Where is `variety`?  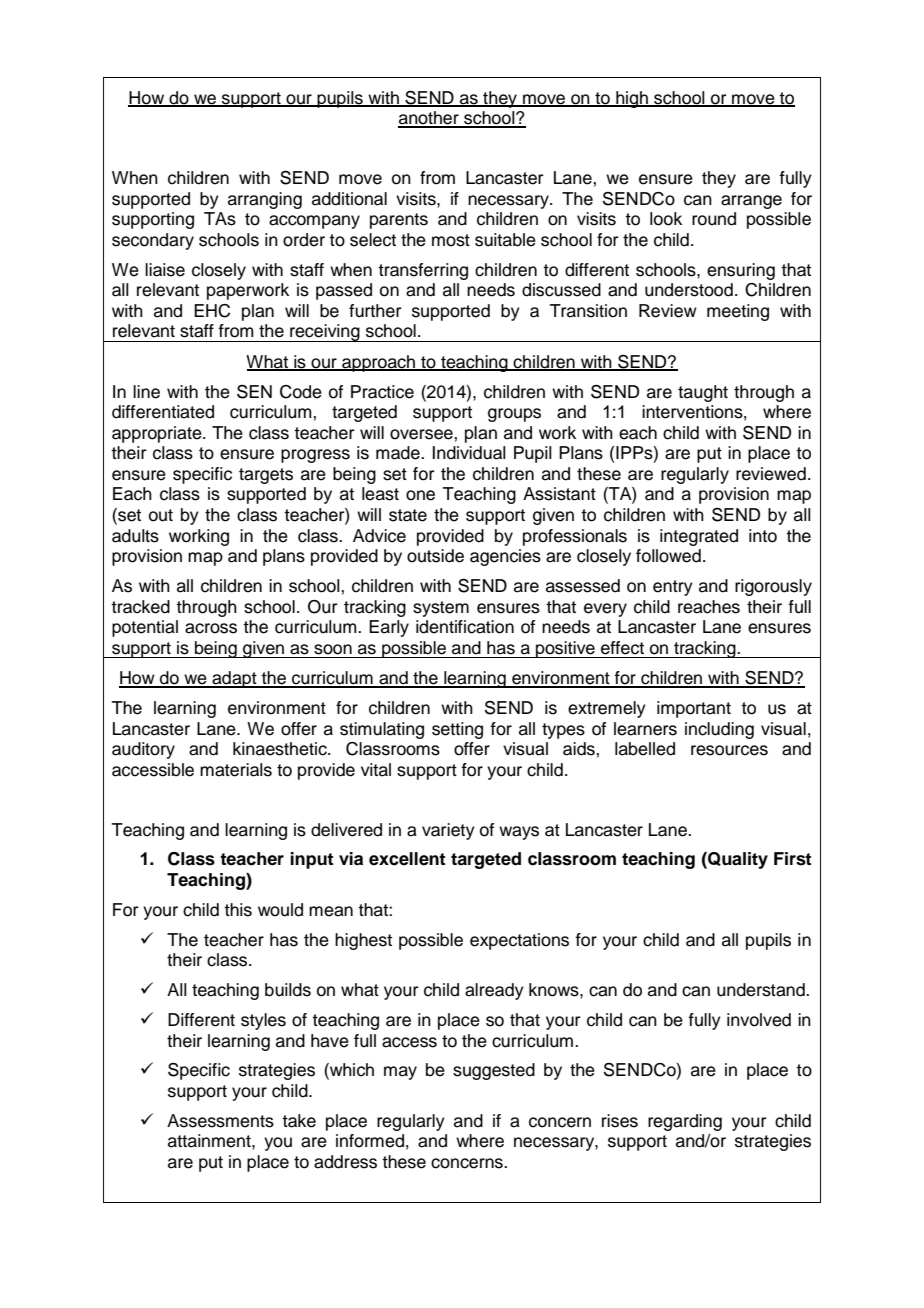 variety is located at coordinates (448, 831).
